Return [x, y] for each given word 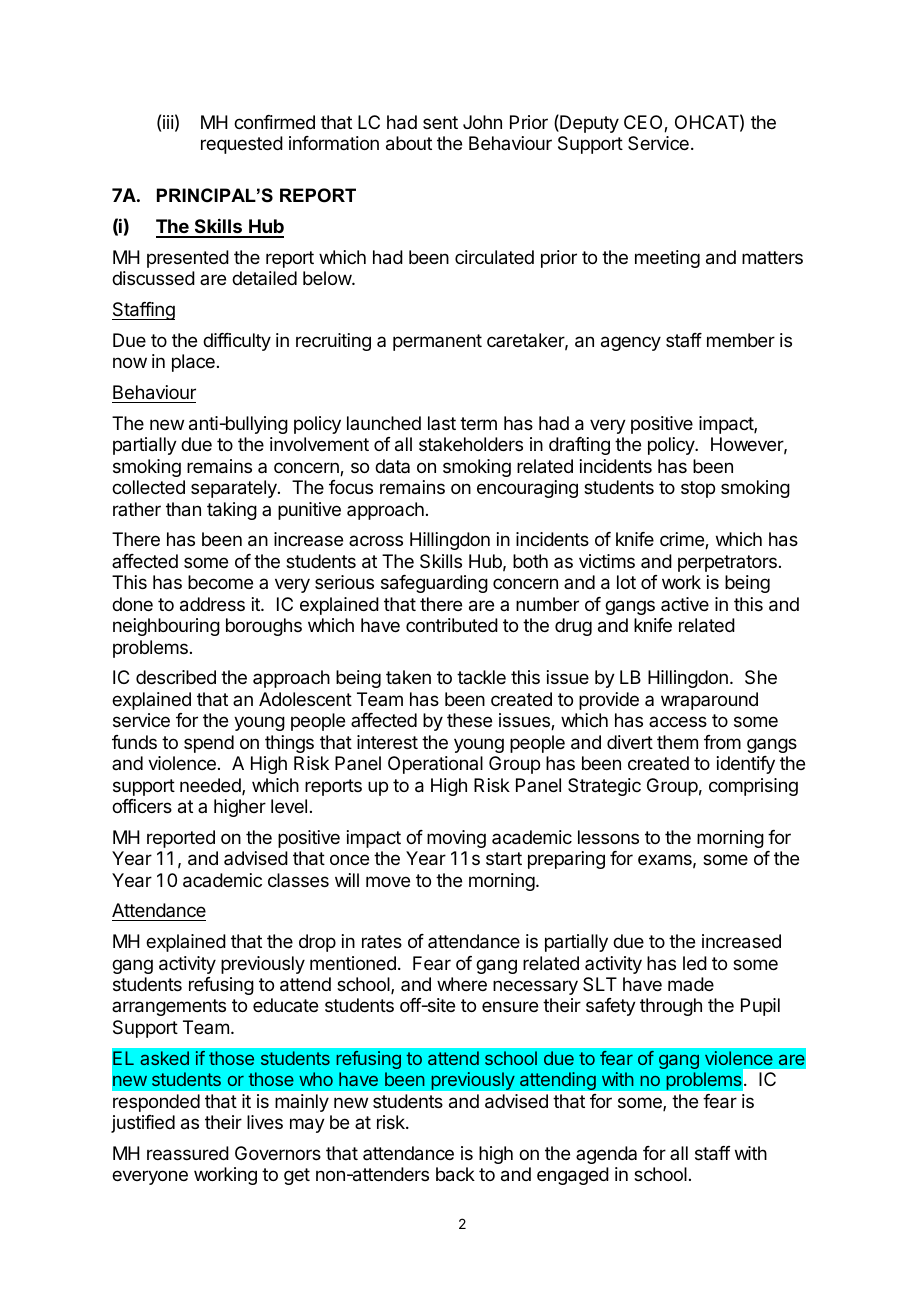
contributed [452, 625]
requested [242, 145]
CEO [644, 123]
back [455, 1174]
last [442, 423]
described [176, 677]
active [685, 604]
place [193, 363]
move [388, 881]
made [691, 984]
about [409, 143]
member [741, 340]
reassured [188, 1153]
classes [298, 880]
